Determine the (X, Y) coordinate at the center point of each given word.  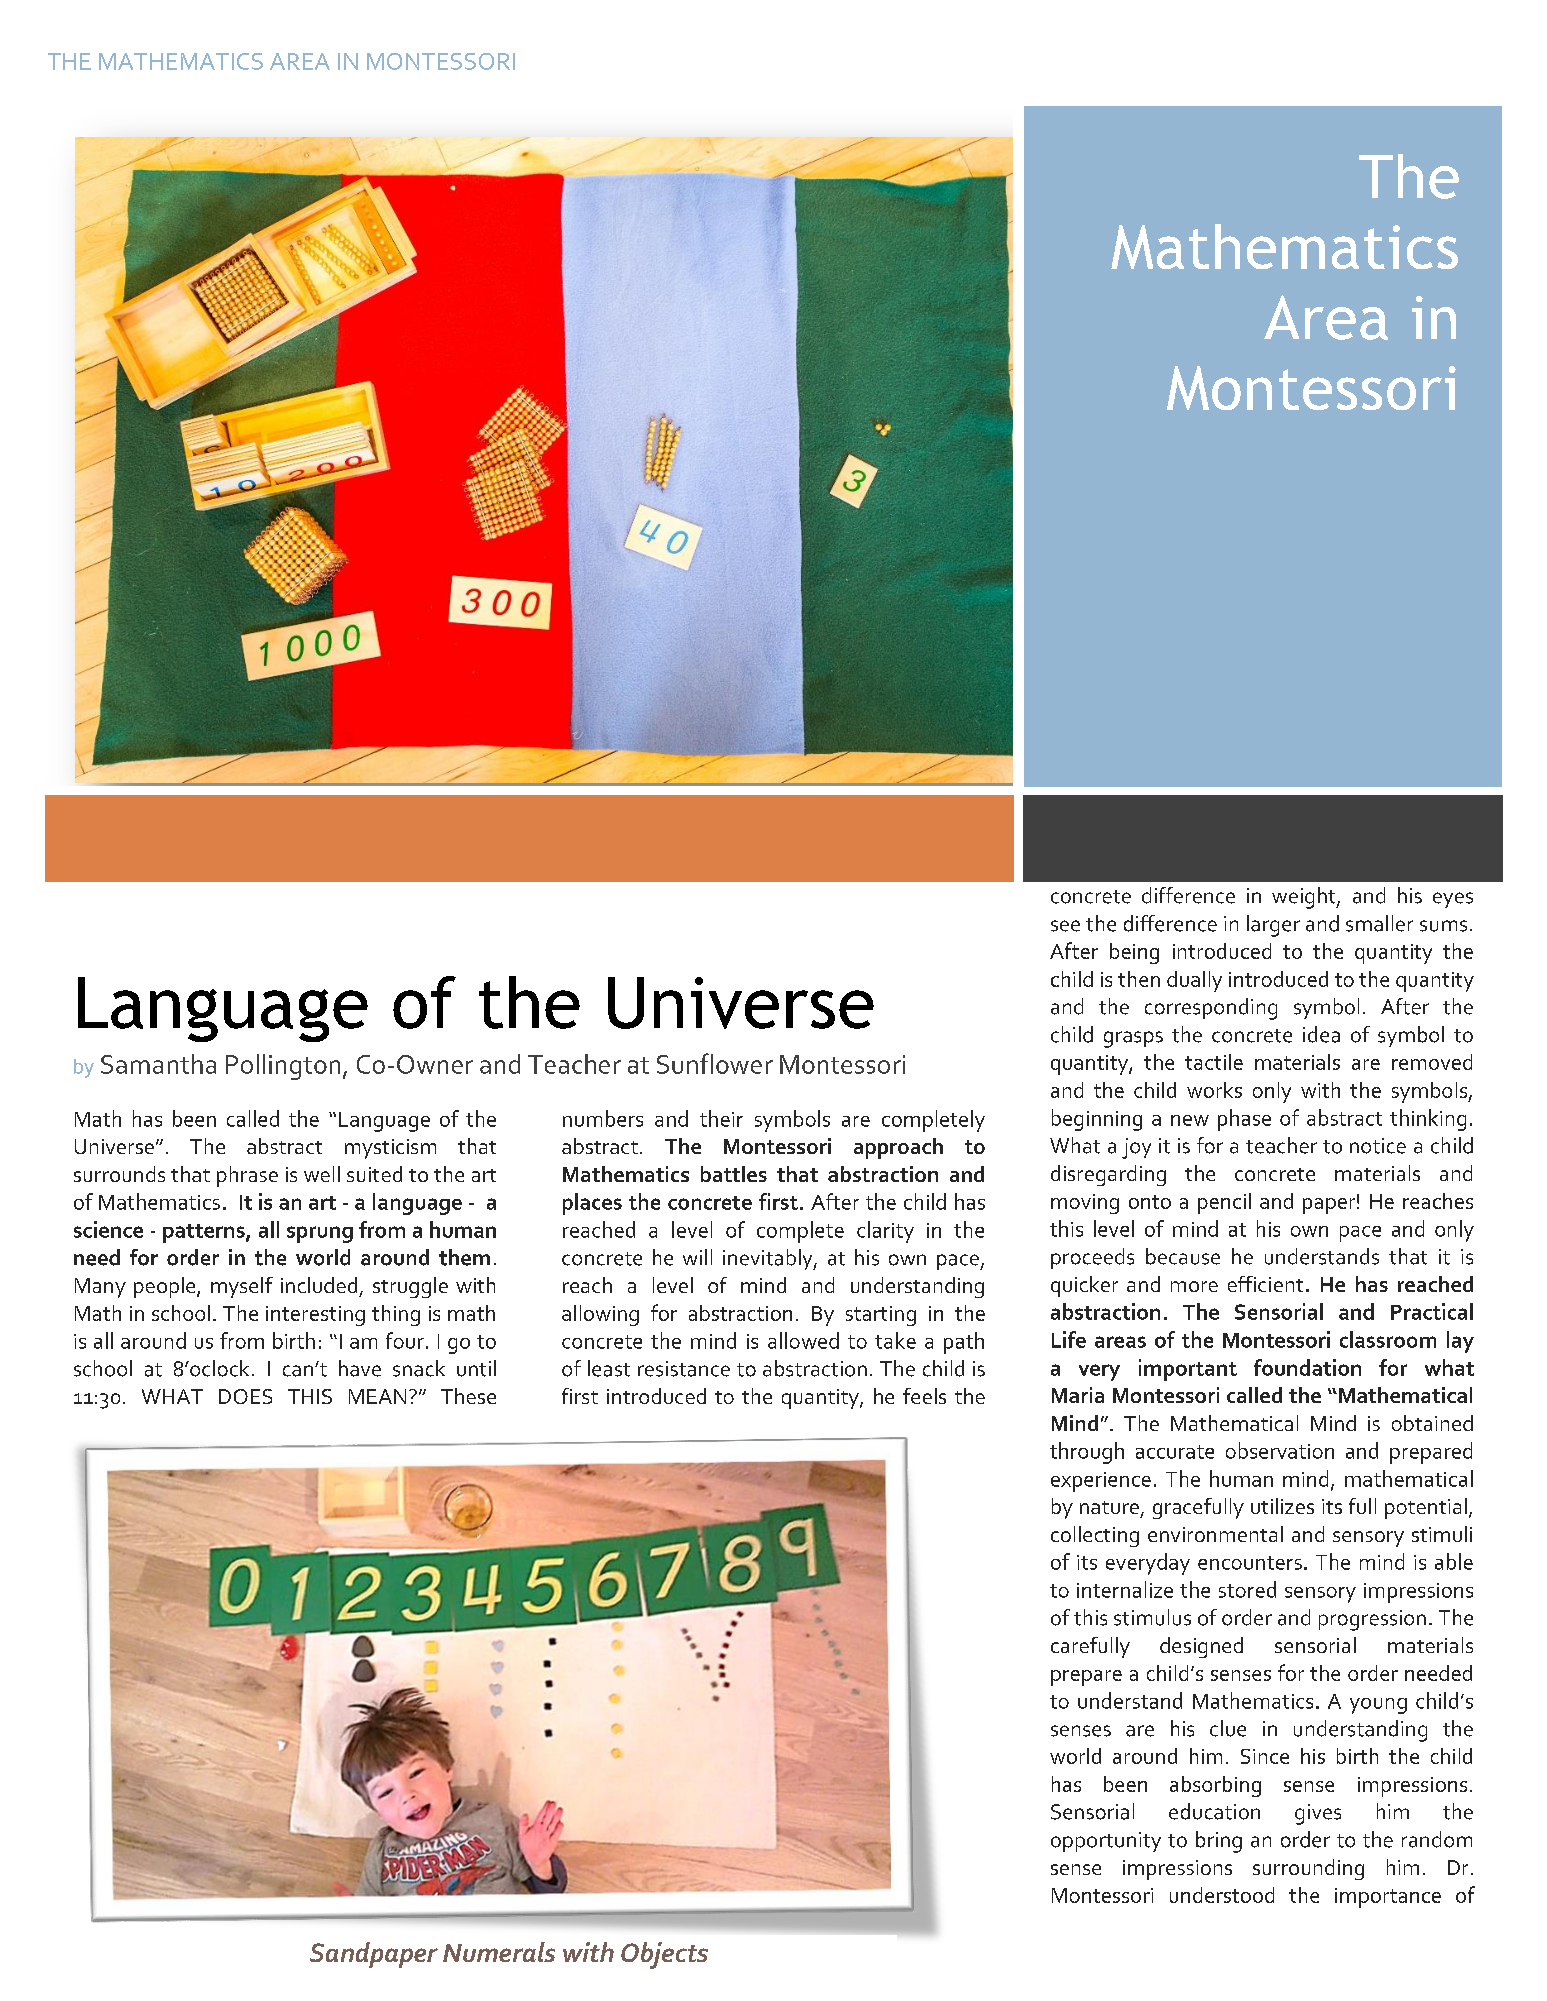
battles (734, 1174)
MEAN (377, 1396)
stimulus (1152, 1617)
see (1065, 926)
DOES (245, 1396)
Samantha (158, 1064)
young (1378, 1706)
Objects (664, 1955)
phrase (247, 1176)
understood (1222, 1895)
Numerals (499, 1952)
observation (1280, 1450)
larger (1273, 926)
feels (924, 1396)
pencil (1224, 1203)
